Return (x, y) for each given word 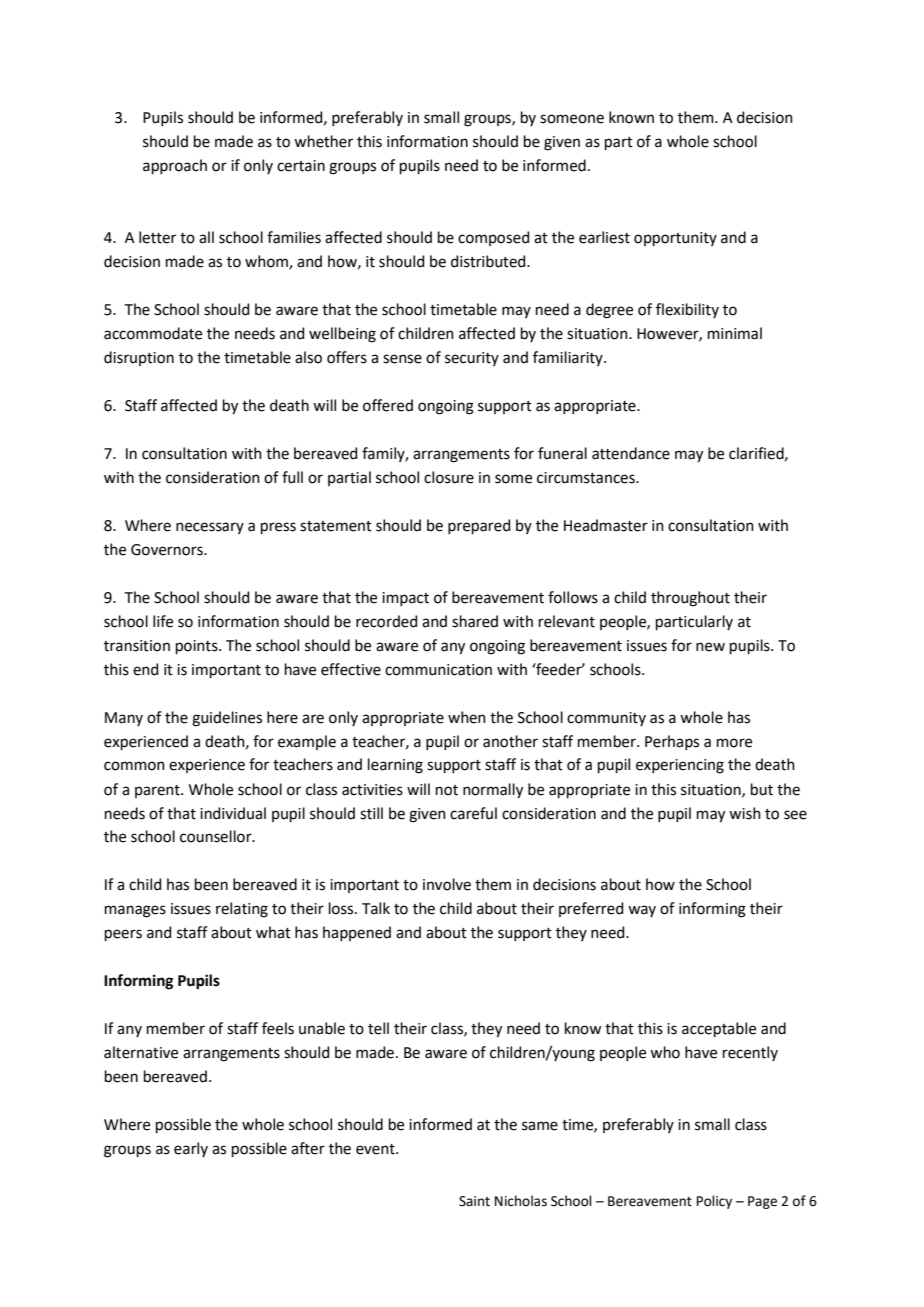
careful (473, 813)
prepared (479, 526)
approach (175, 166)
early (191, 1149)
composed (493, 238)
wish (745, 813)
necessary (210, 528)
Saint (474, 1201)
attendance (631, 453)
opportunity (675, 239)
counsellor (217, 836)
